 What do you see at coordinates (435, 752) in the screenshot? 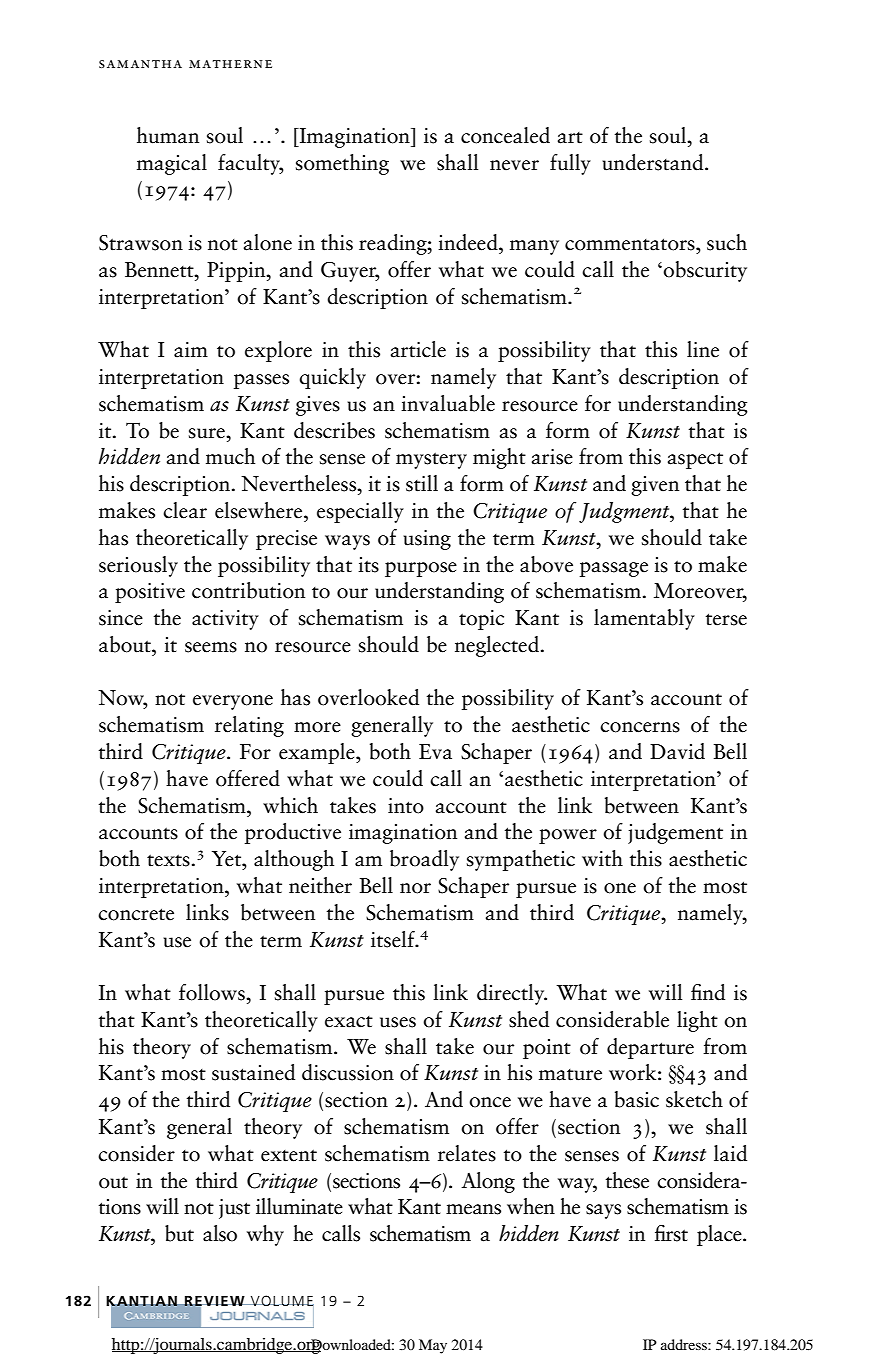
I see `Eva` at bounding box center [435, 752].
